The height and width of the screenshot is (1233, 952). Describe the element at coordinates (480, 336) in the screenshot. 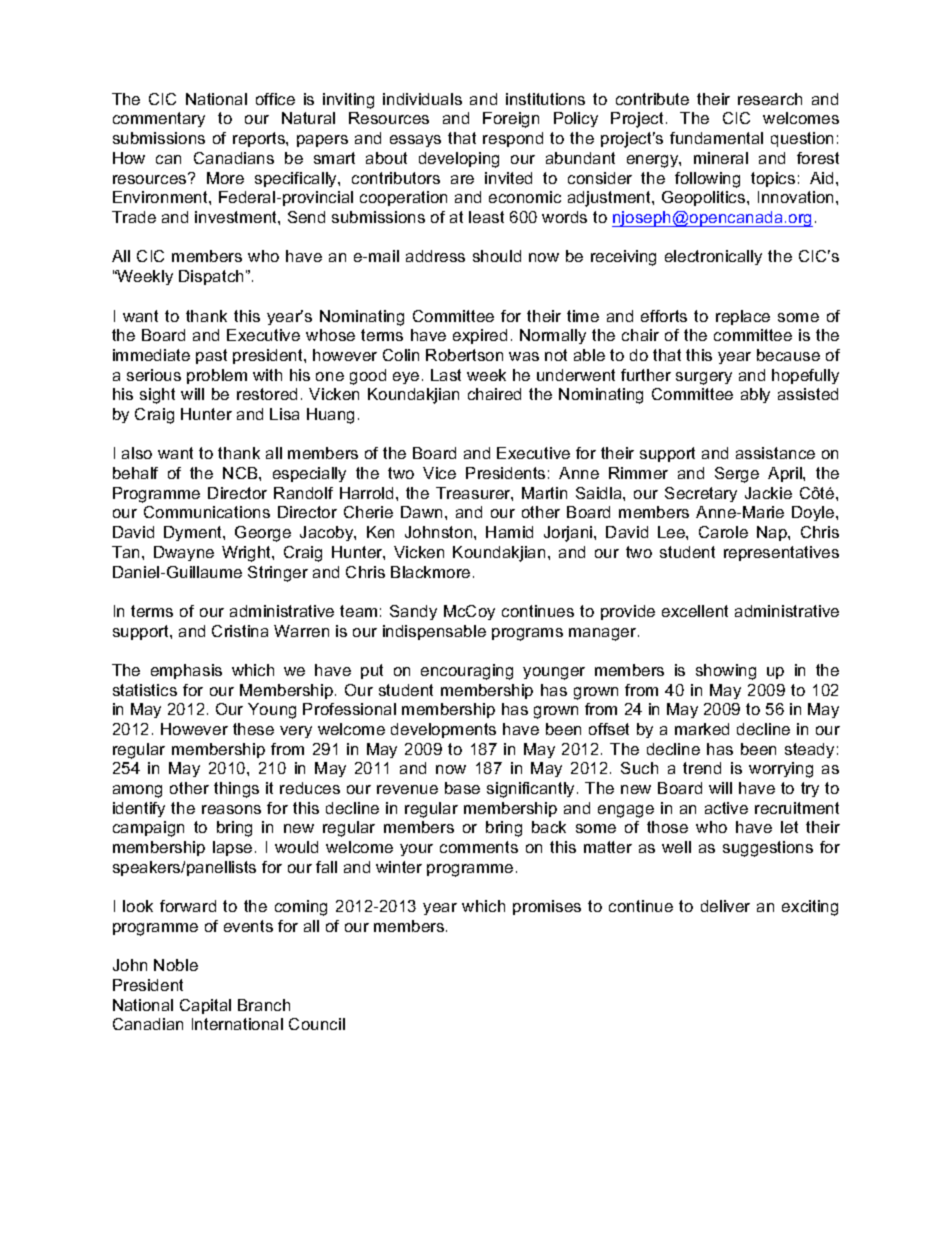

I see `expired` at that location.
